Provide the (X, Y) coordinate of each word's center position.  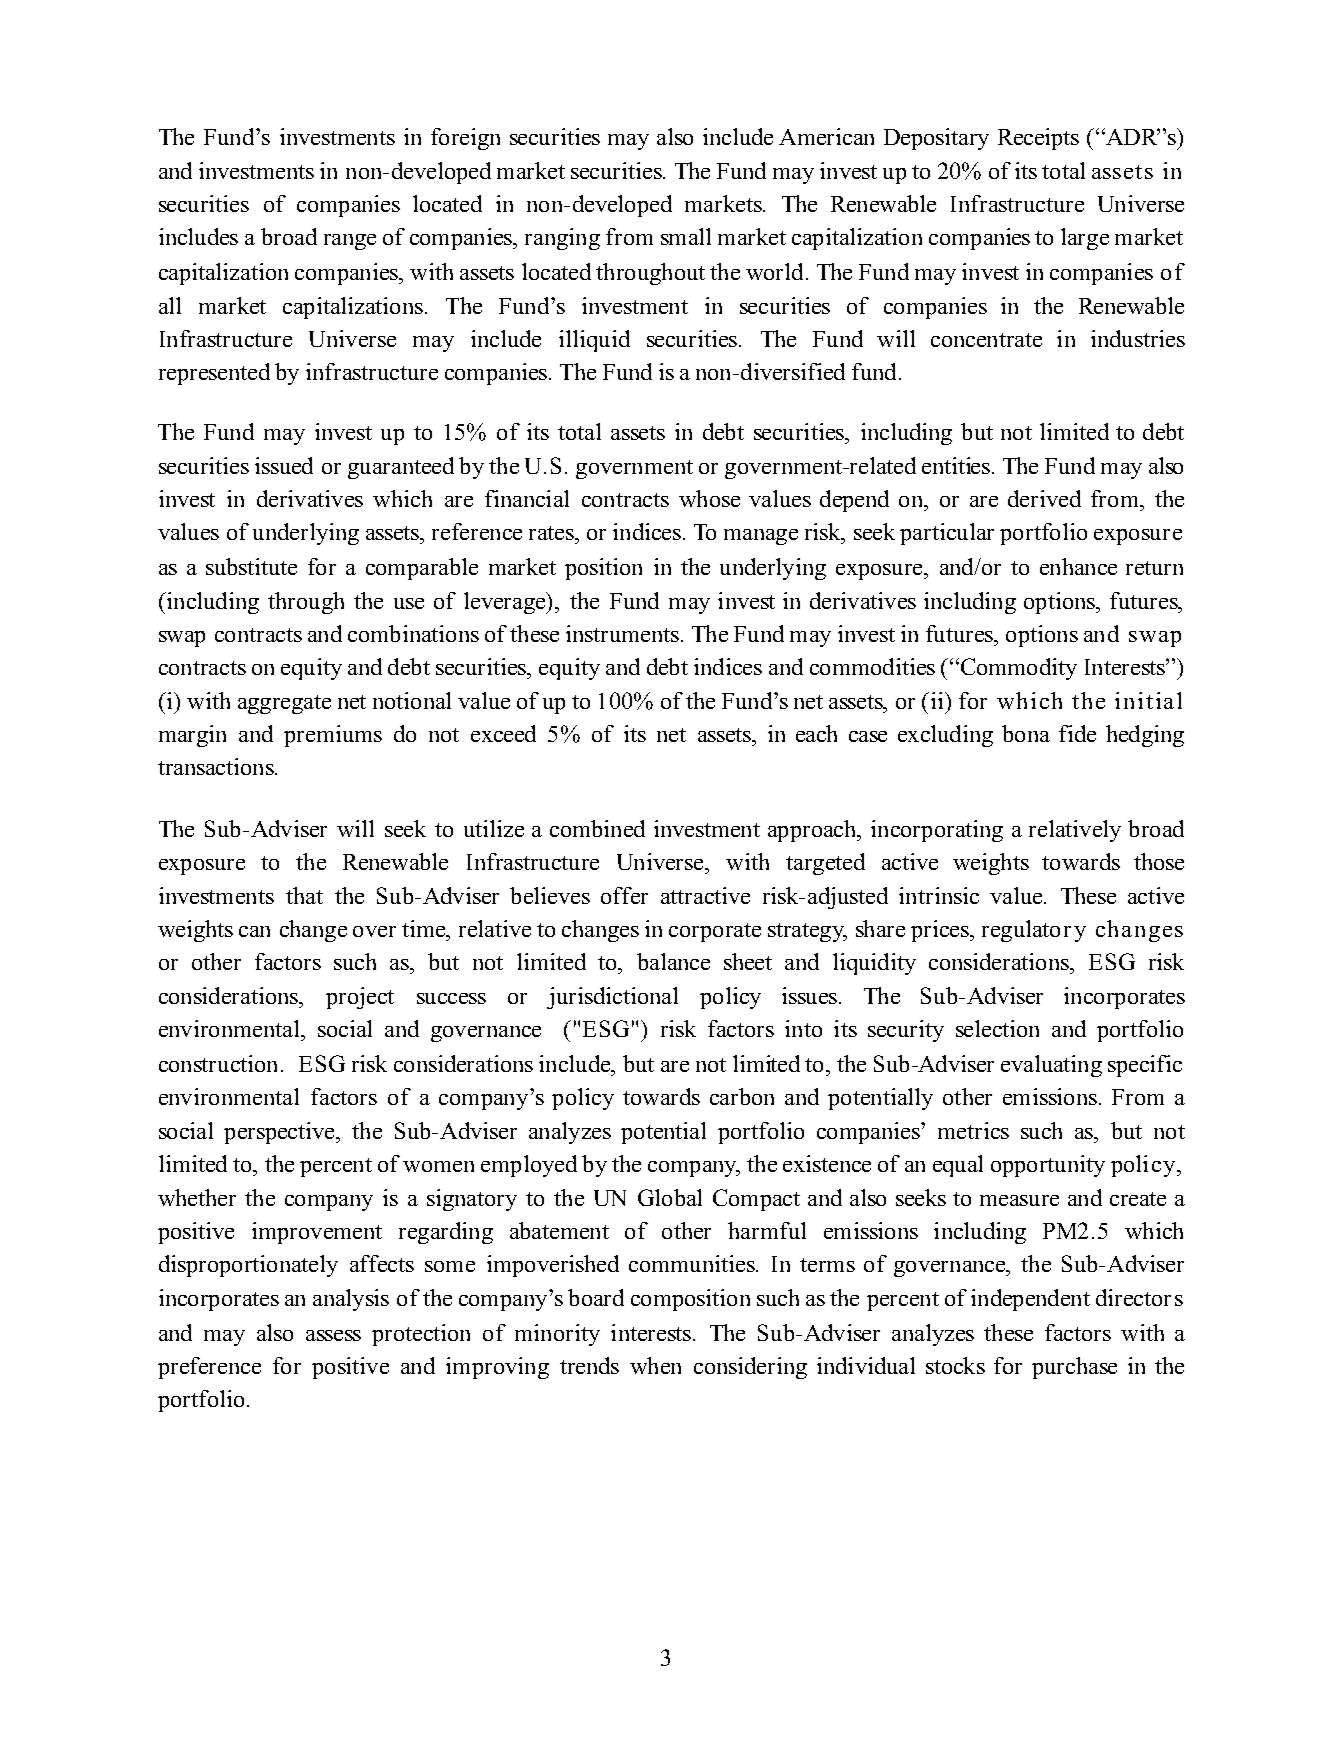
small (686, 236)
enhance (1078, 566)
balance (673, 961)
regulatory (1034, 931)
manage (761, 537)
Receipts (1038, 139)
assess (333, 1335)
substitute (251, 566)
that (304, 895)
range (350, 242)
